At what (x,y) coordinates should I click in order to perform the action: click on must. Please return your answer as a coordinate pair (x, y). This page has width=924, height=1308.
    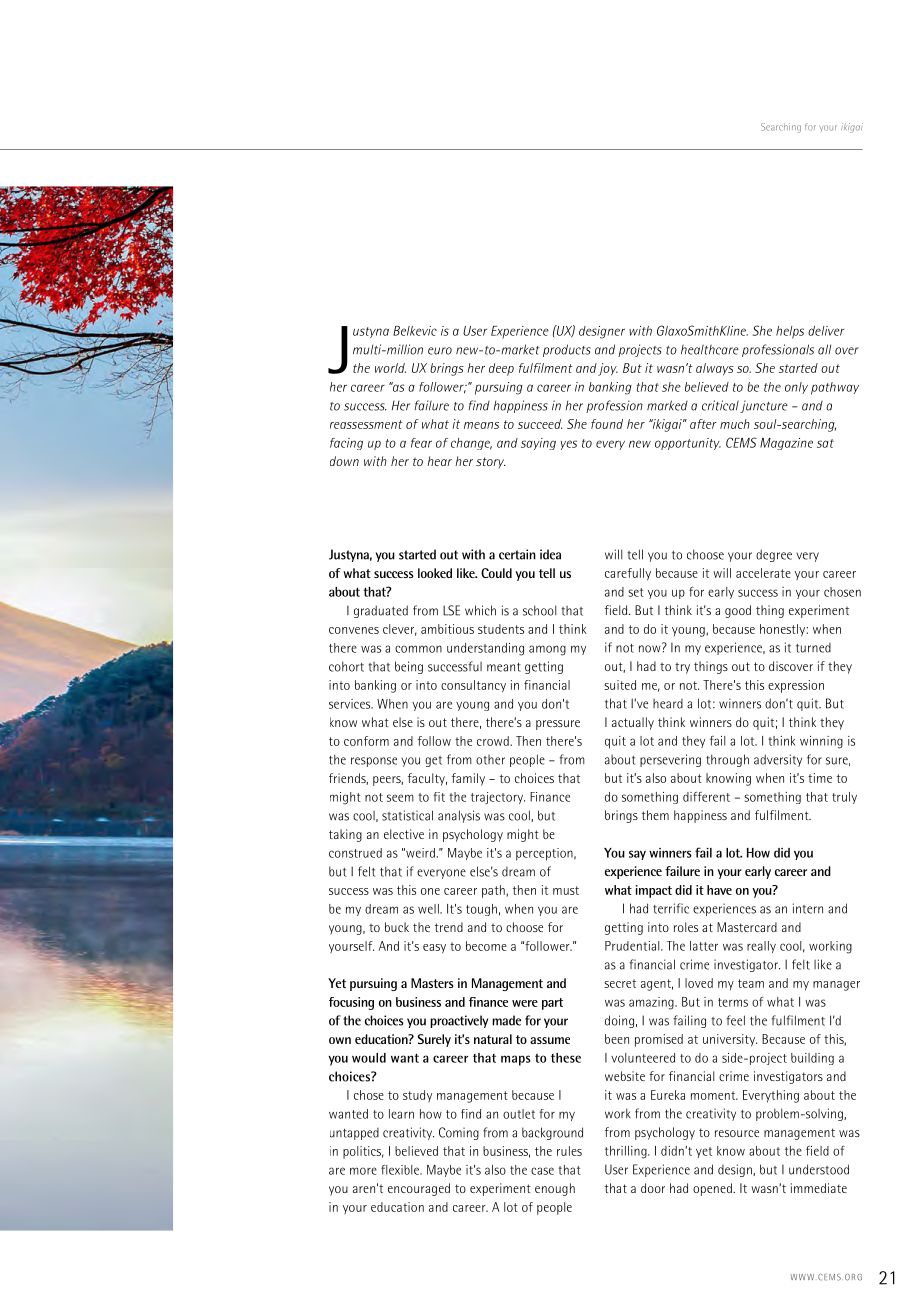
    Looking at the image, I should click on (566, 890).
